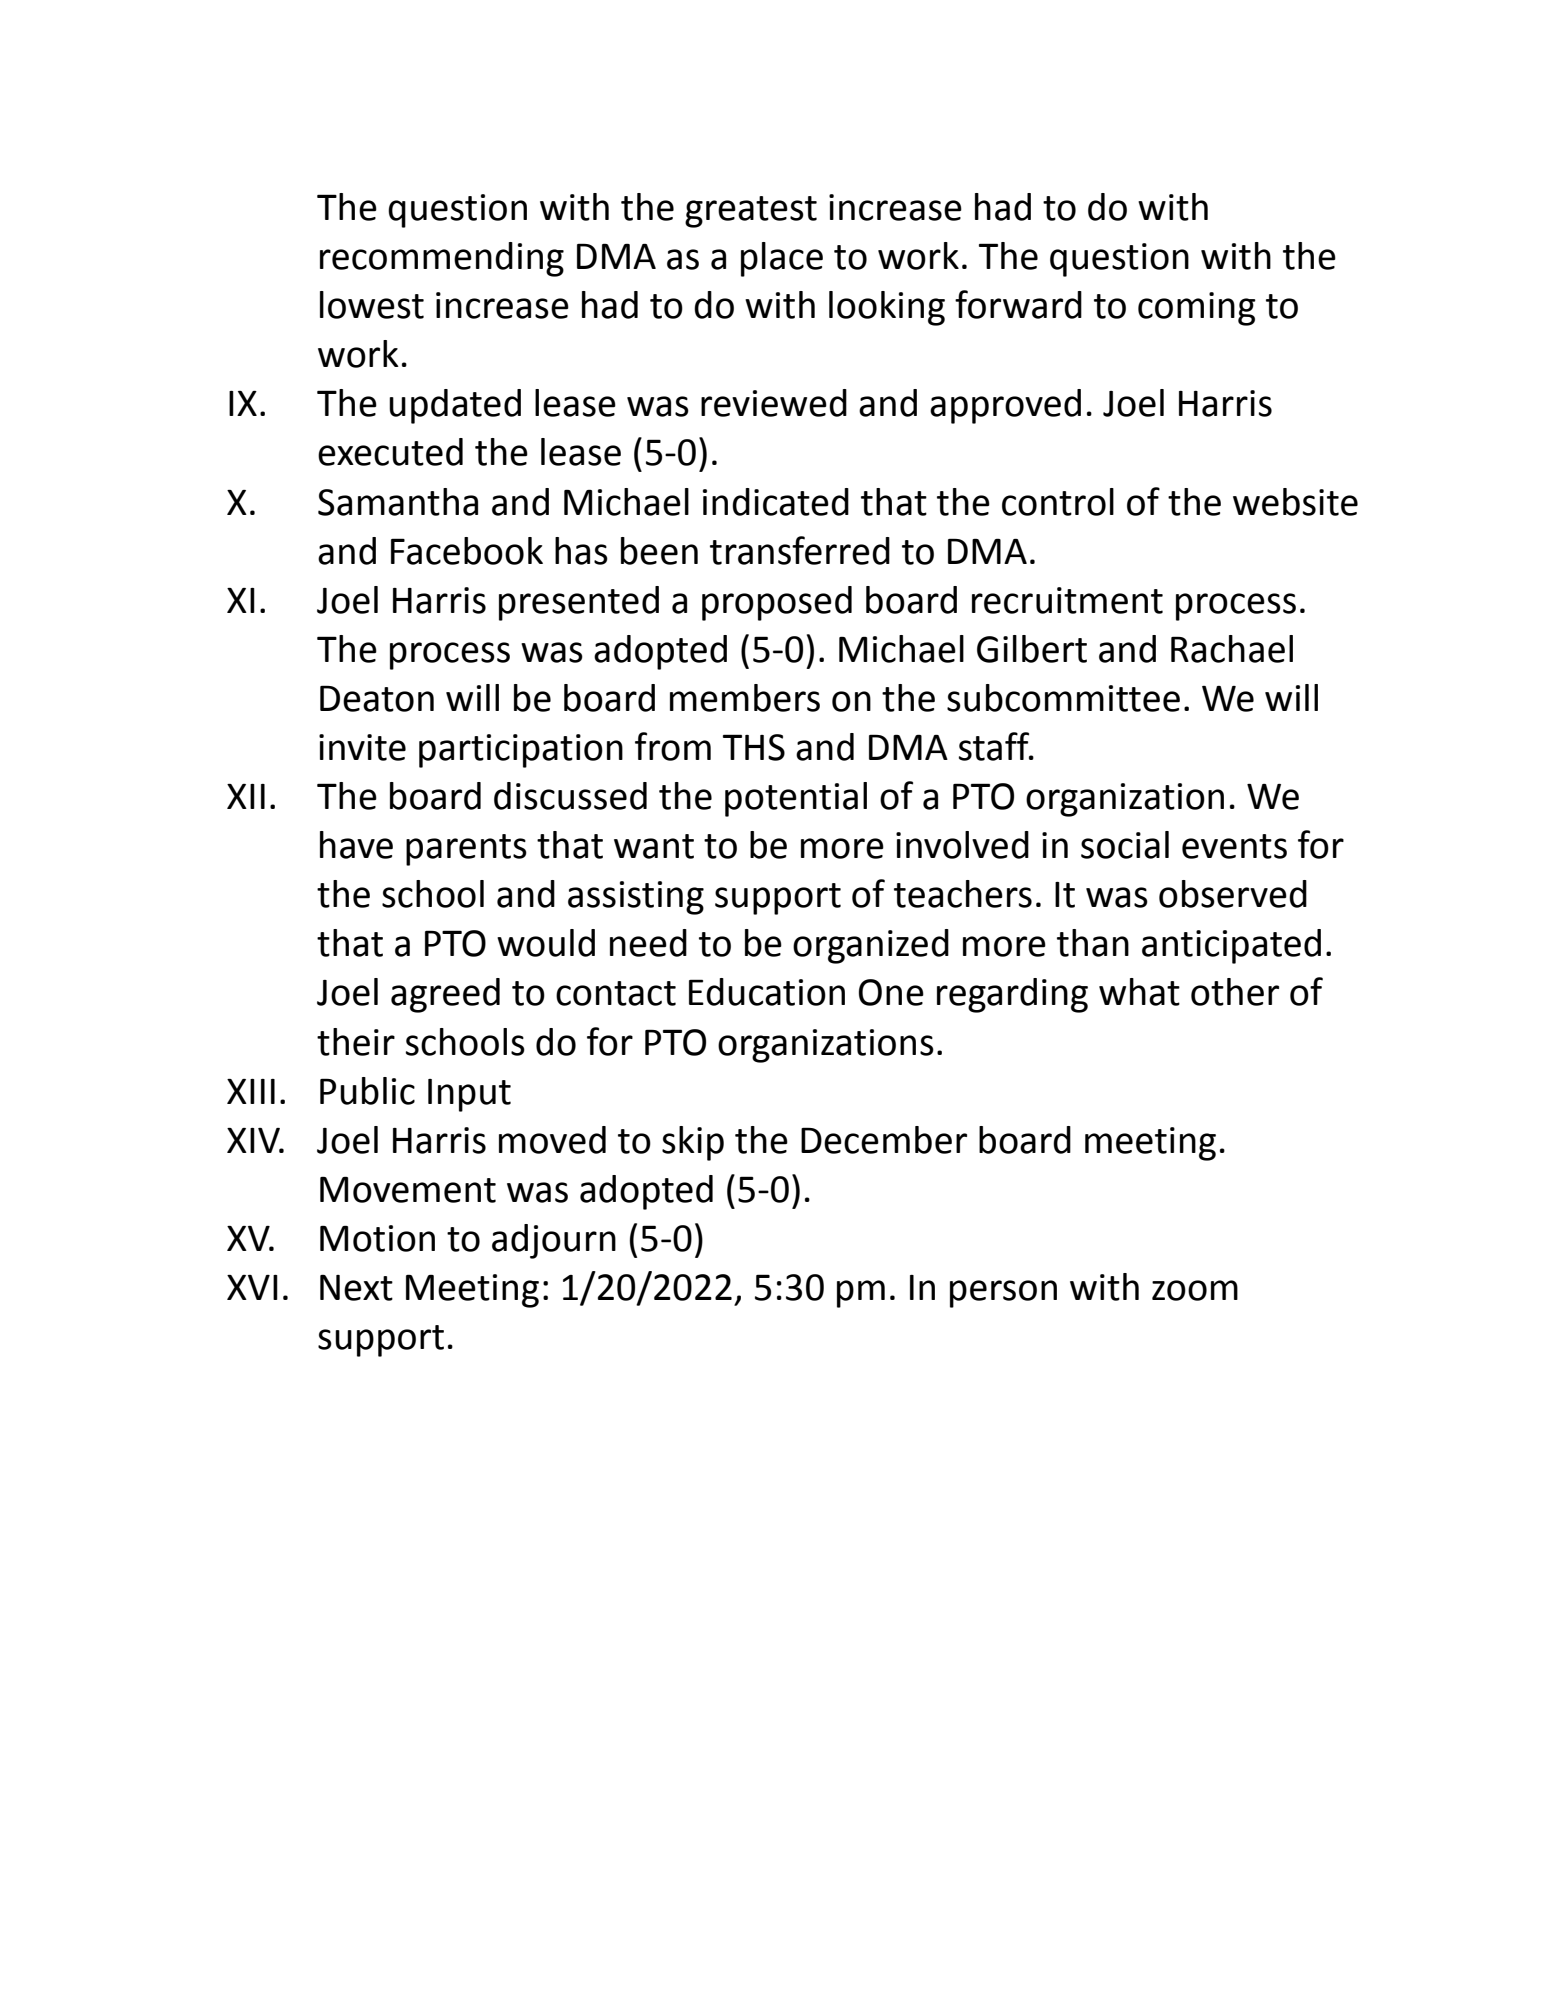  What do you see at coordinates (356, 845) in the image?
I see `have` at bounding box center [356, 845].
